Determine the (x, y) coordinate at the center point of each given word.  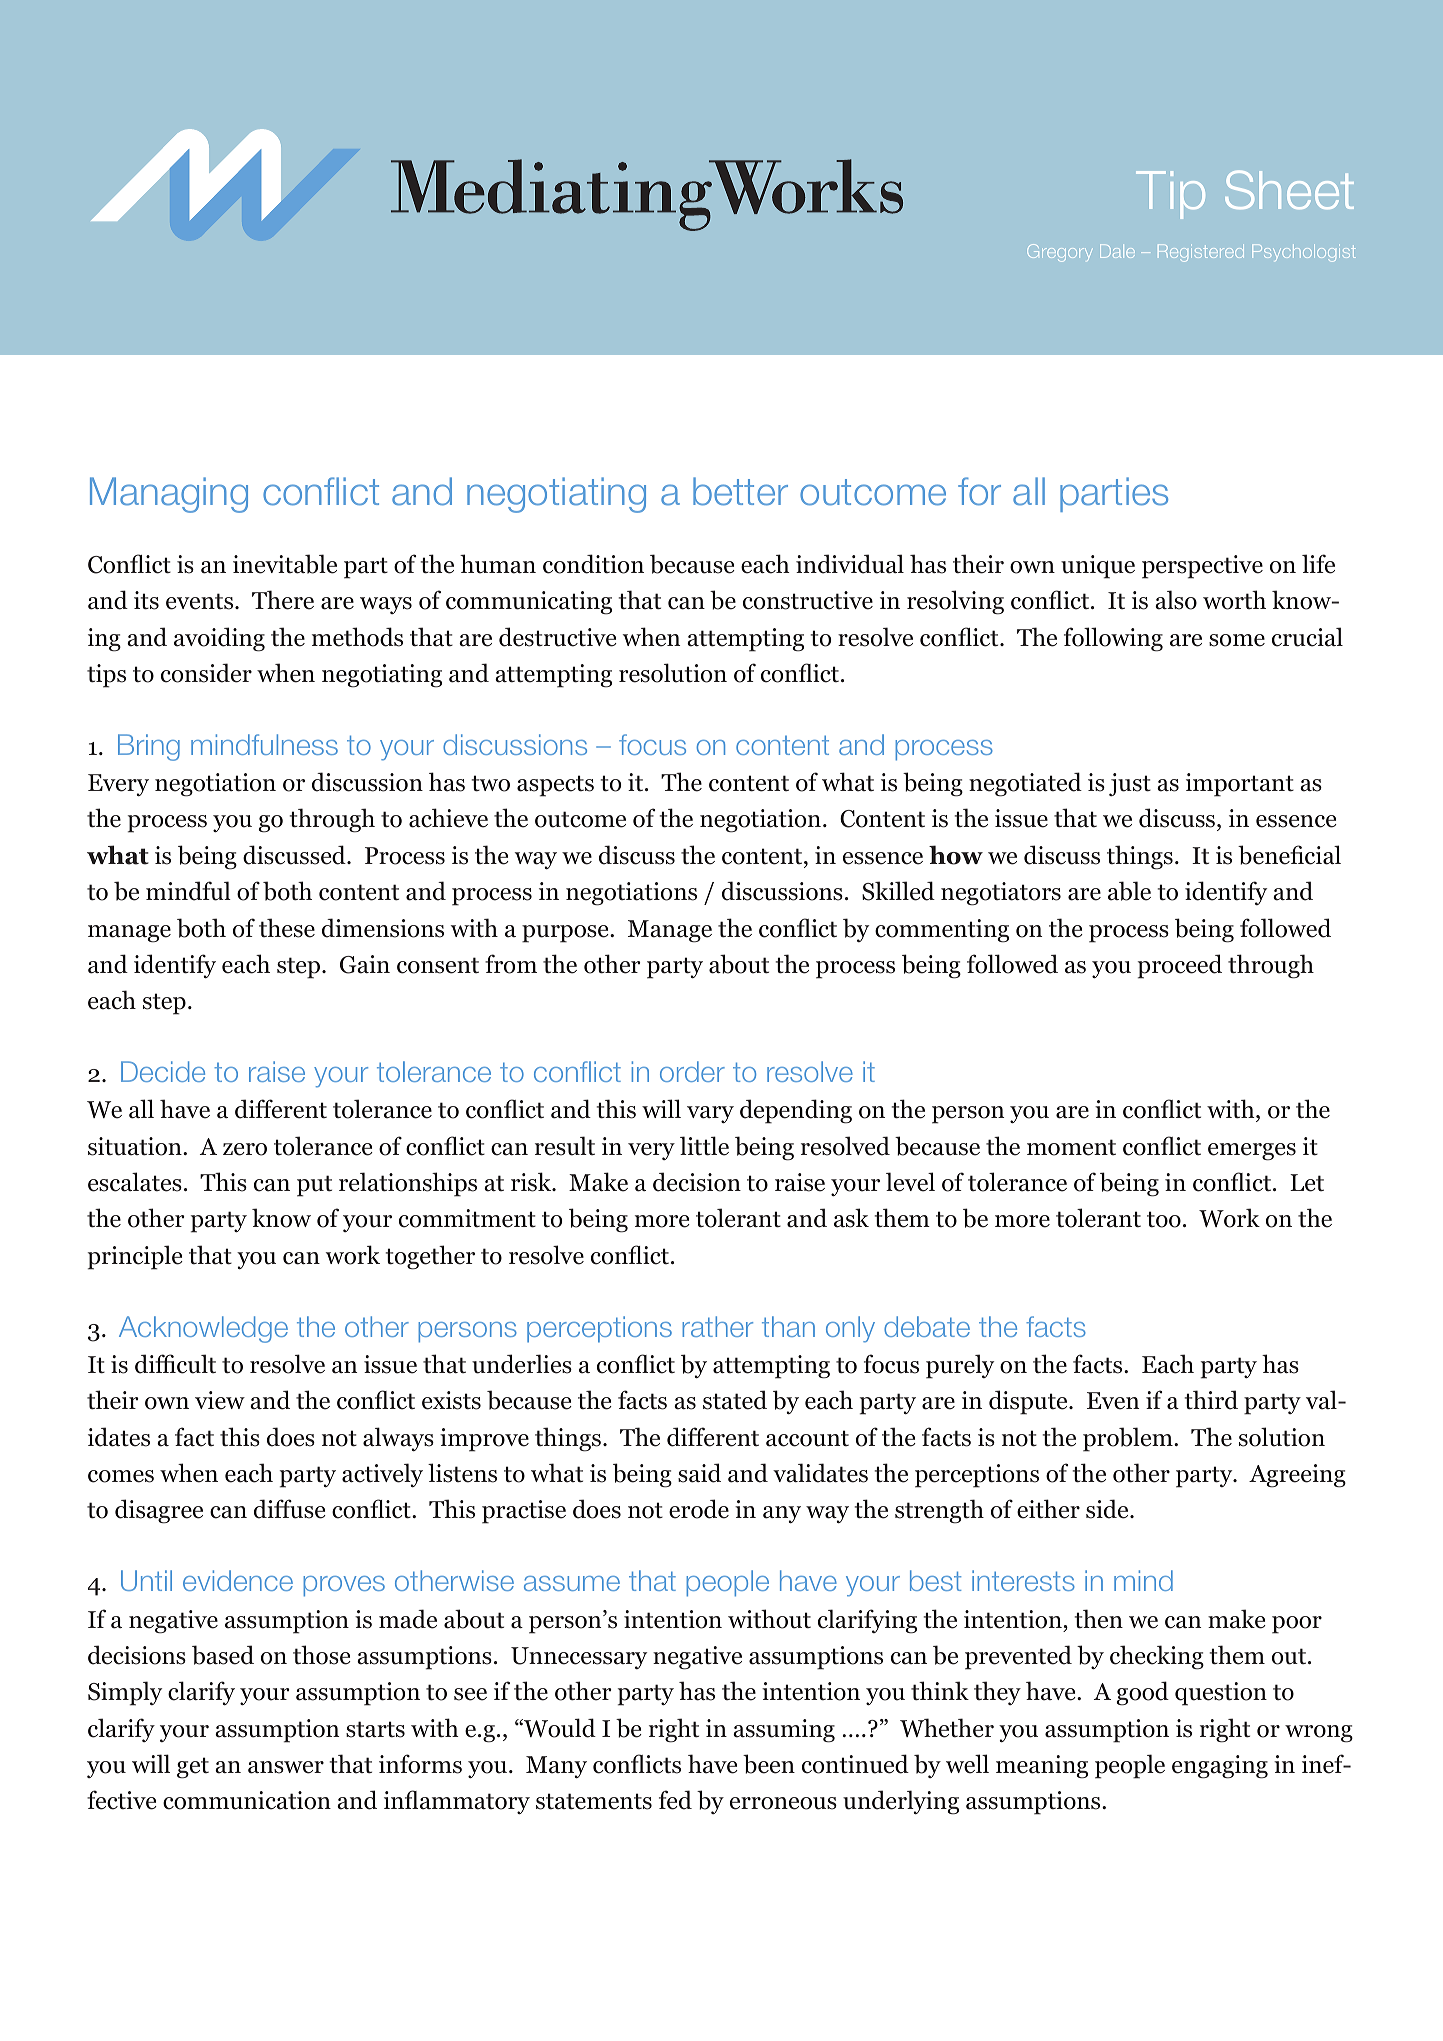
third (1211, 1400)
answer (286, 1767)
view (220, 1400)
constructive (808, 600)
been (769, 1764)
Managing (169, 495)
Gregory (1060, 253)
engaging (1220, 1767)
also (1176, 600)
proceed (1180, 966)
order (692, 1071)
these (287, 928)
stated (735, 1400)
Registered (1201, 253)
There (283, 600)
